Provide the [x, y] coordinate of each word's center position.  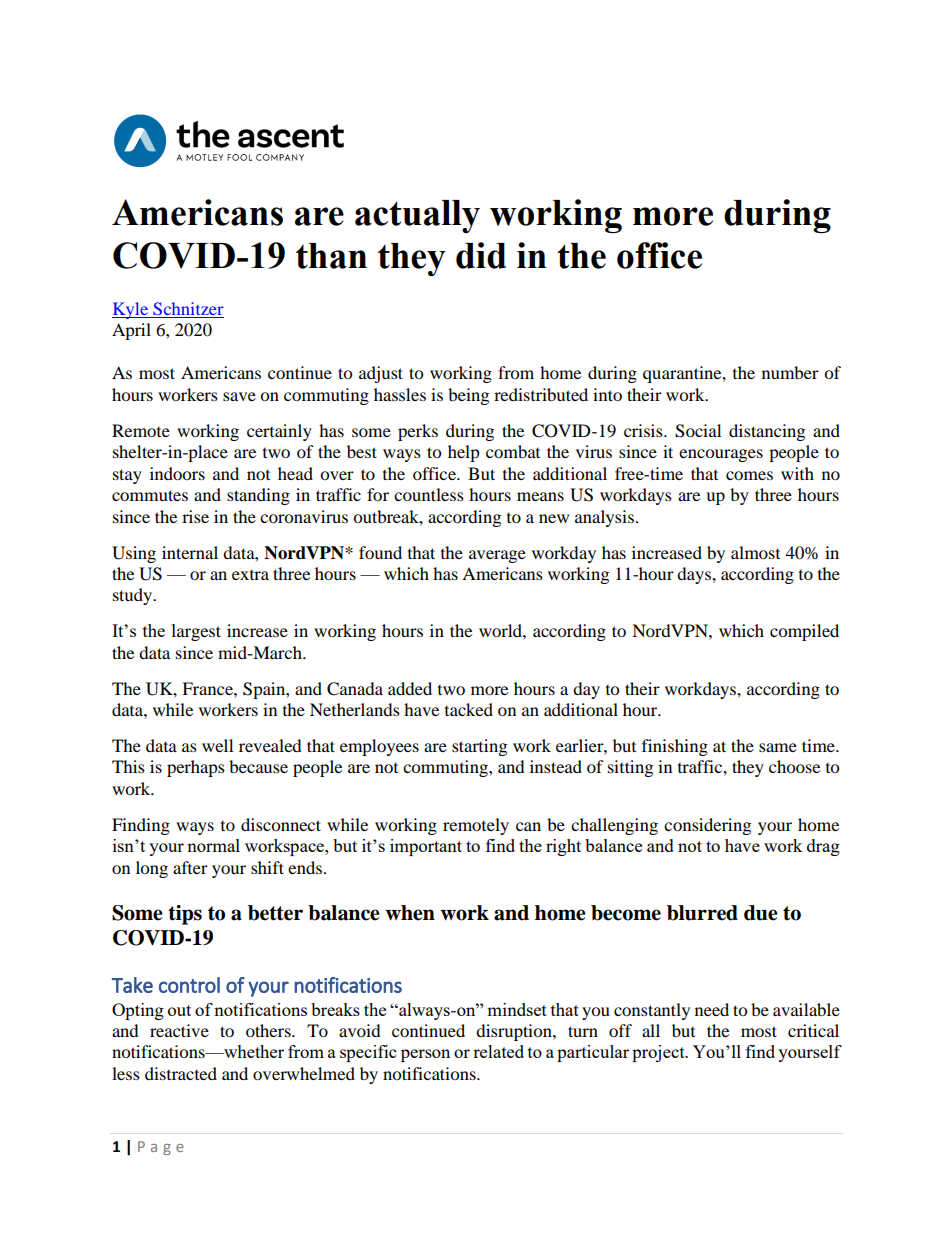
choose [794, 766]
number [790, 372]
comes [749, 475]
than [331, 256]
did [481, 255]
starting [479, 747]
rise [195, 516]
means [540, 496]
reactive [179, 1030]
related [498, 1051]
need [712, 1009]
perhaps [196, 768]
